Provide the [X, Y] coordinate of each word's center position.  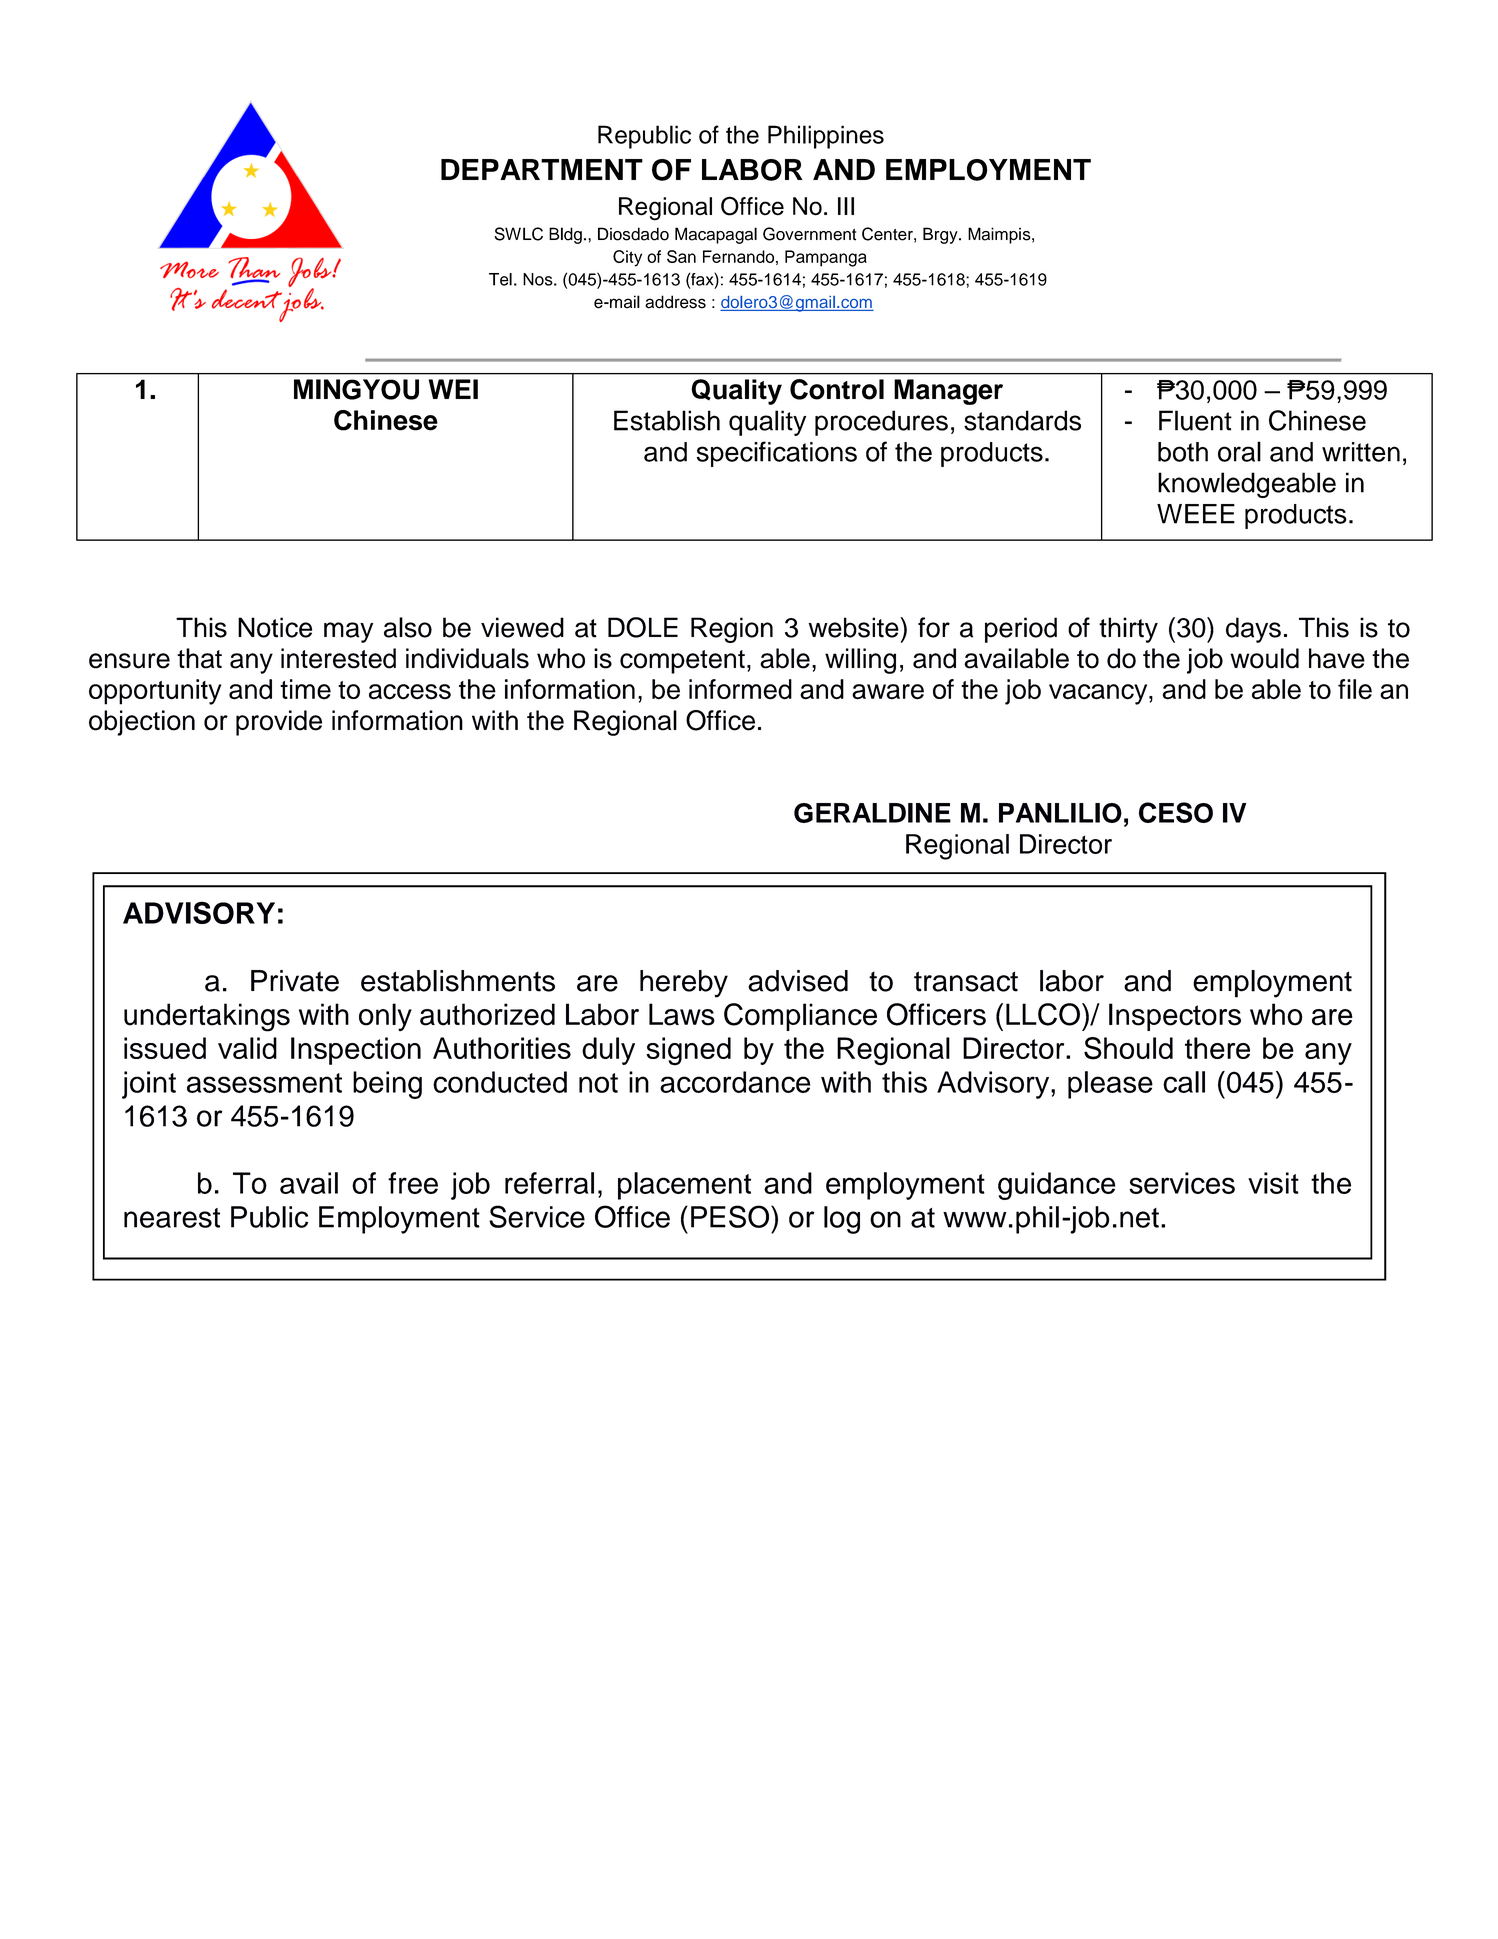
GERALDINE [872, 813]
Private [295, 981]
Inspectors [1175, 1017]
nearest [172, 1218]
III [846, 206]
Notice [275, 627]
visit [1273, 1183]
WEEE [1196, 514]
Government [809, 234]
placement [684, 1186]
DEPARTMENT [542, 169]
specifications [776, 454]
